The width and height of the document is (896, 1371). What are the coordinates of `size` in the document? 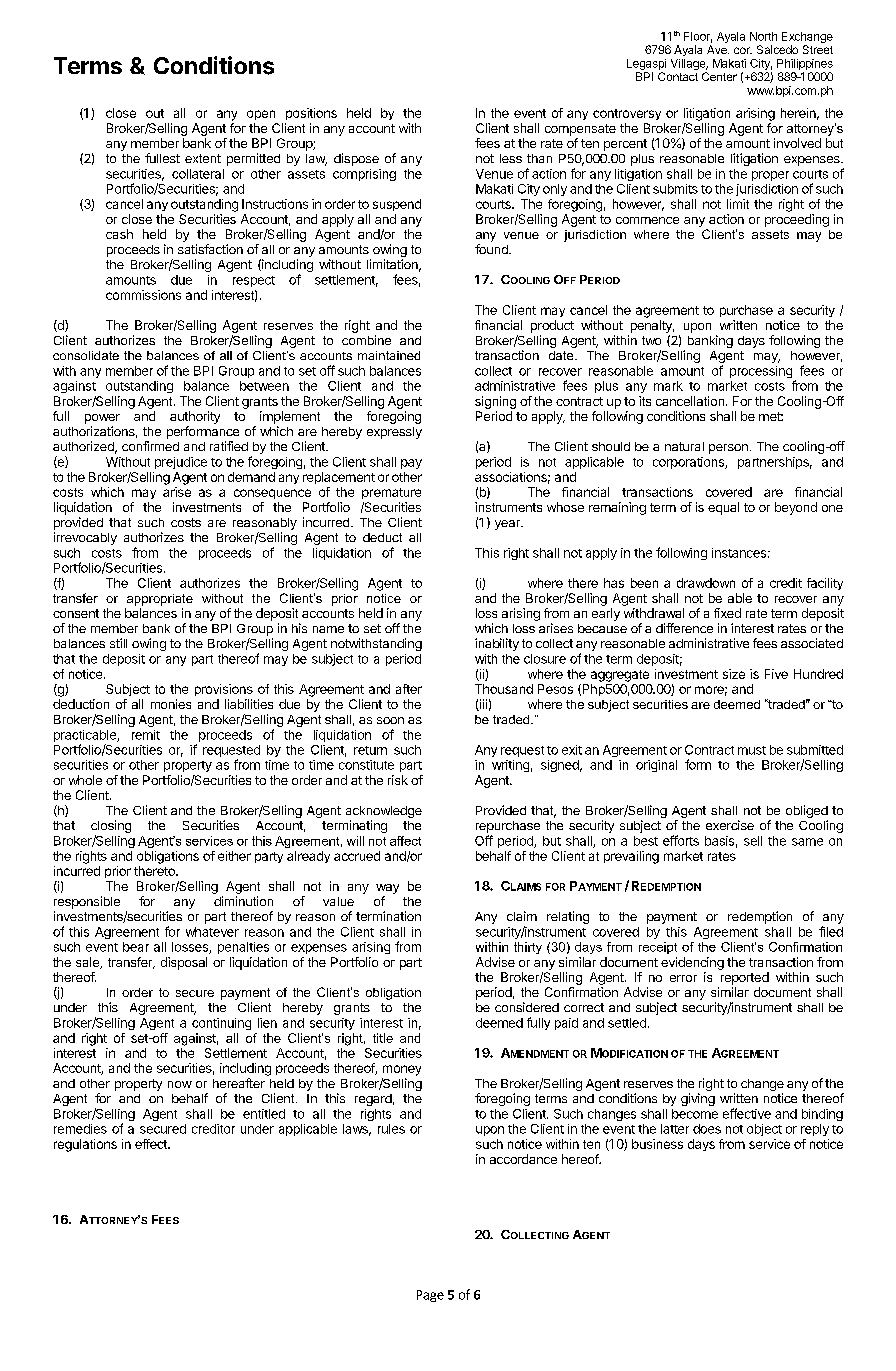 It's located at (734, 674).
